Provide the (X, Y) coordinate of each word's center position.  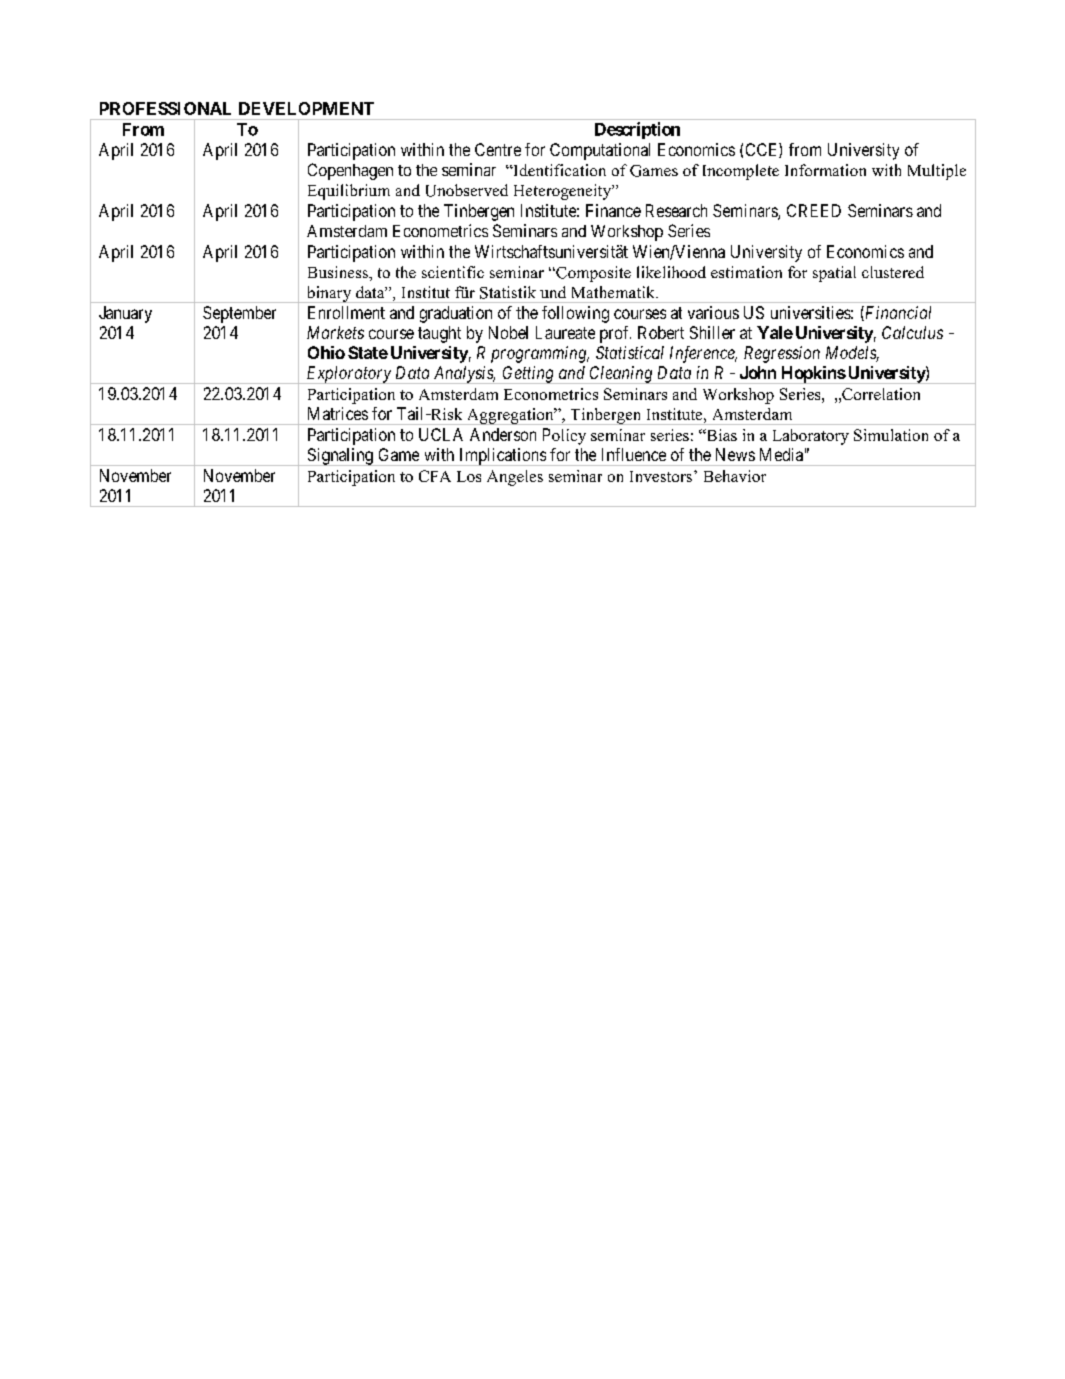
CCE (763, 150)
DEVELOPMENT (306, 108)
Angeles (515, 478)
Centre (498, 149)
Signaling (340, 457)
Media (781, 454)
